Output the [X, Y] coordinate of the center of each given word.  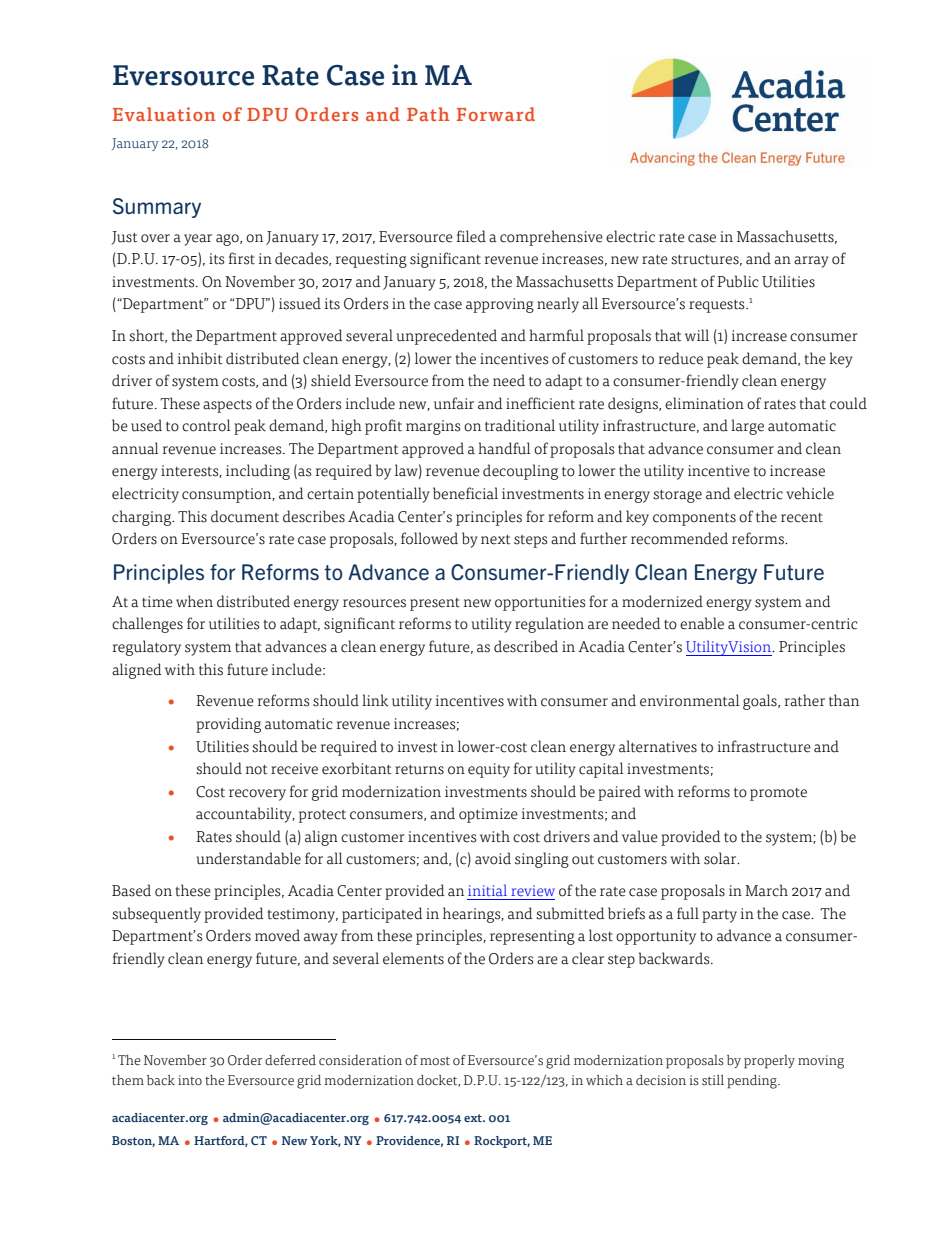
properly [769, 1062]
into [190, 1080]
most [435, 1061]
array [811, 262]
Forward [496, 114]
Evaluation [164, 114]
